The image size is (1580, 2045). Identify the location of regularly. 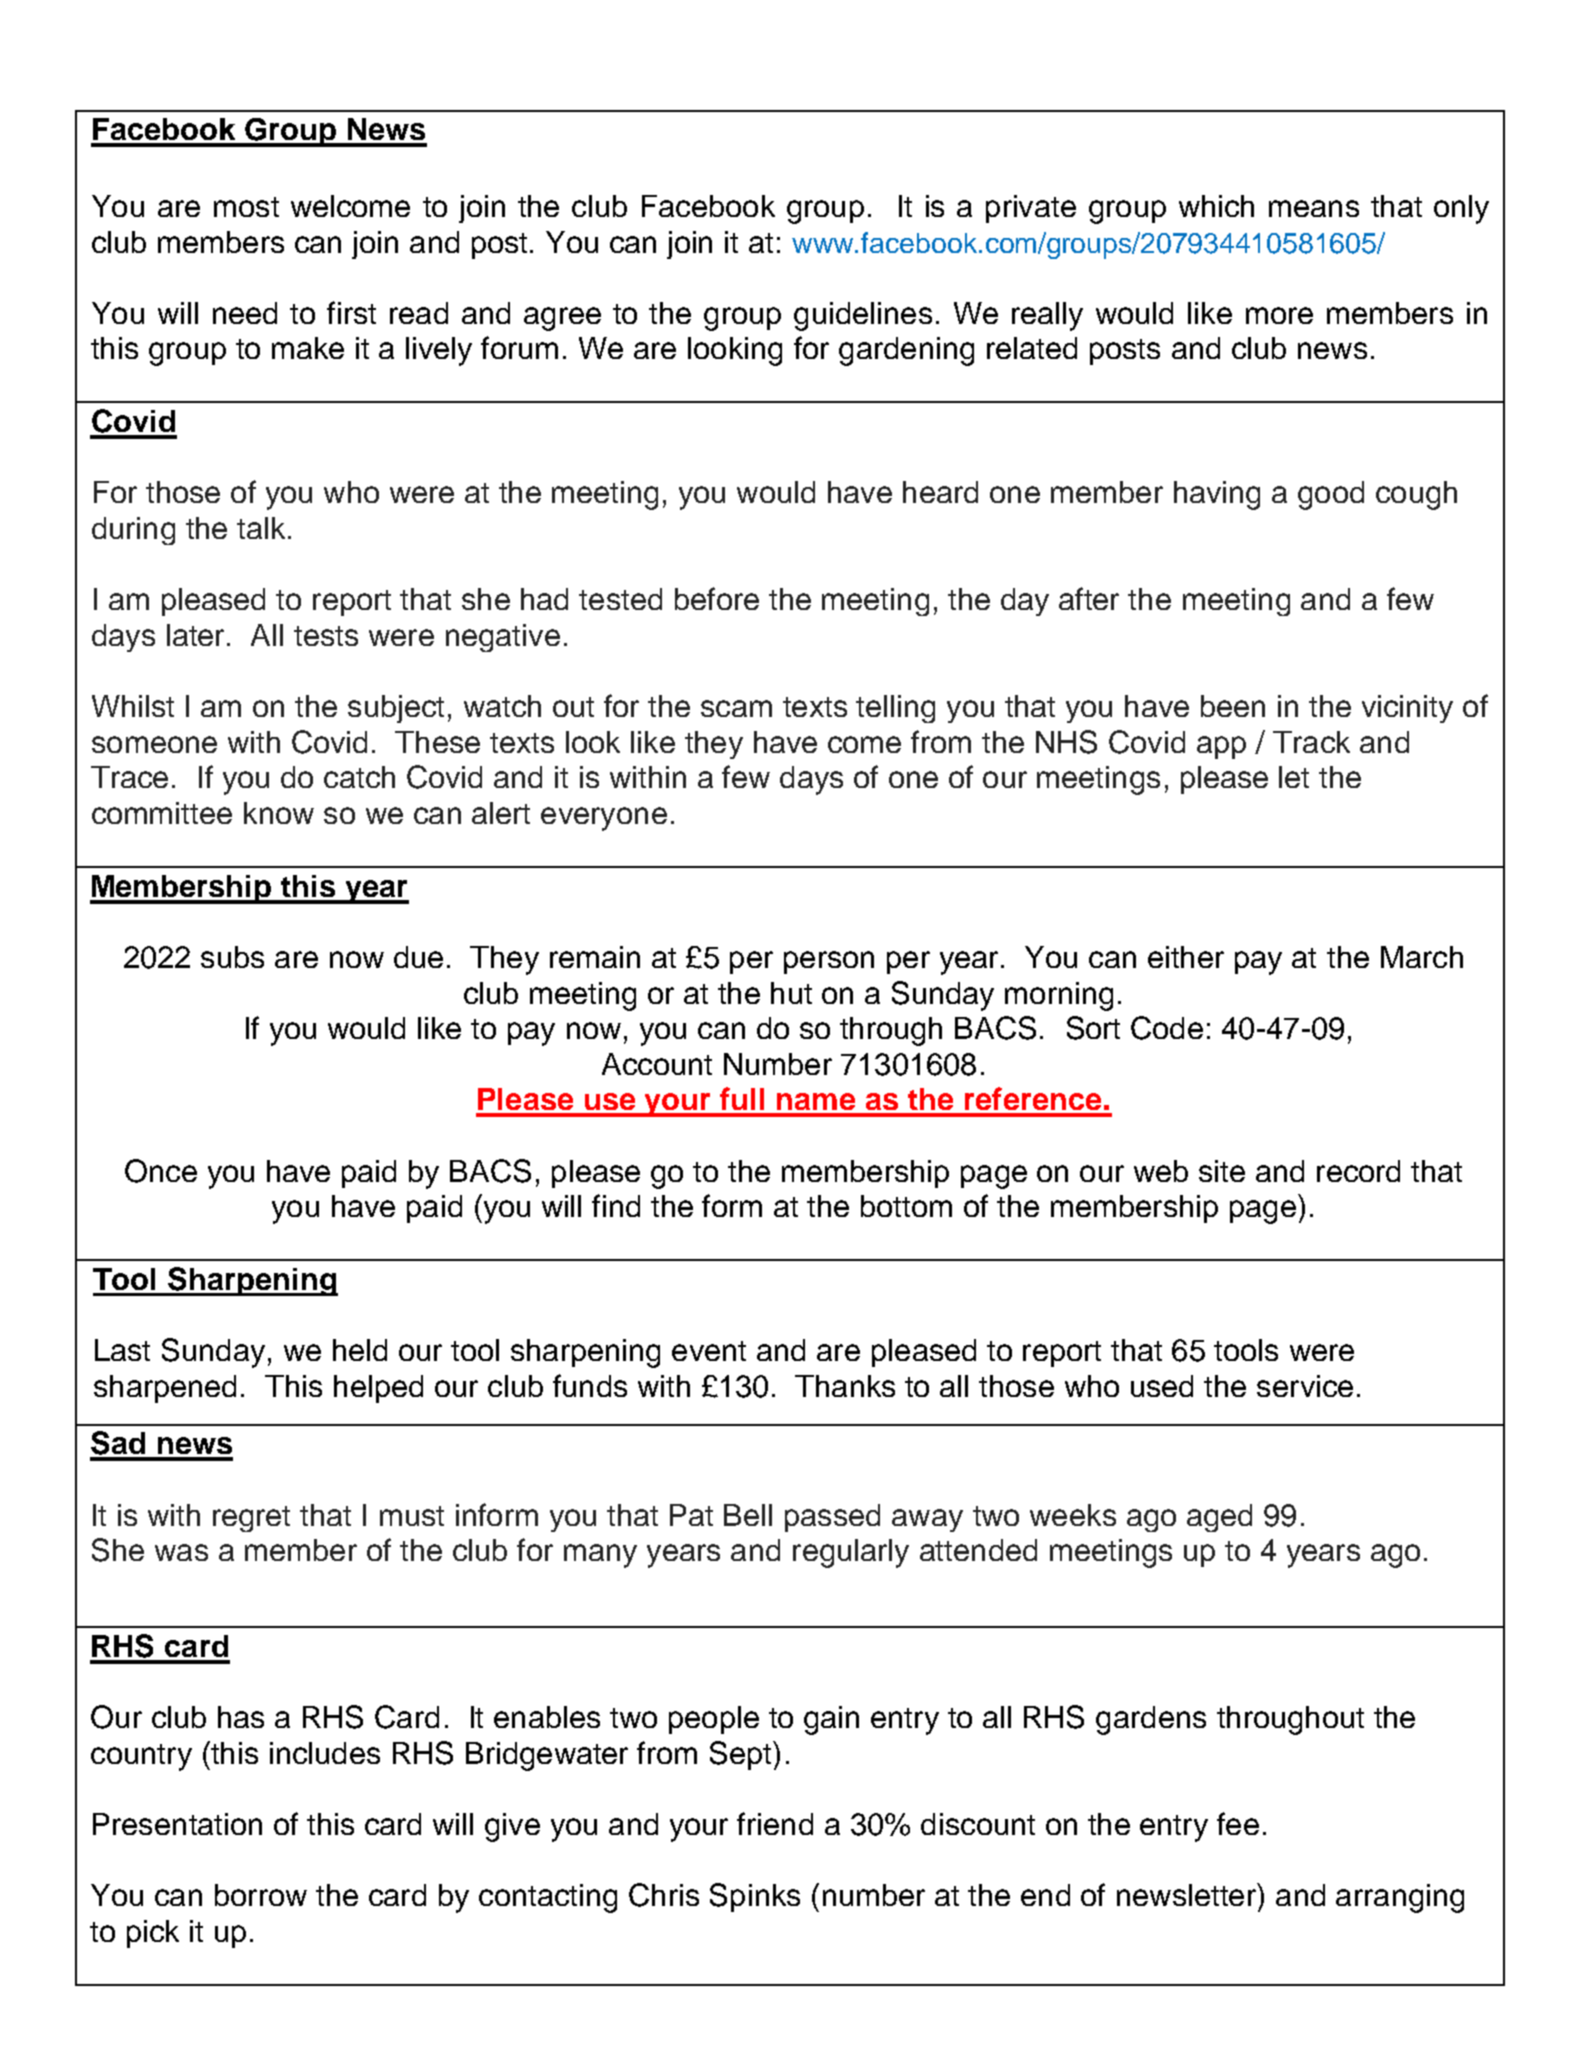
(851, 1553).
